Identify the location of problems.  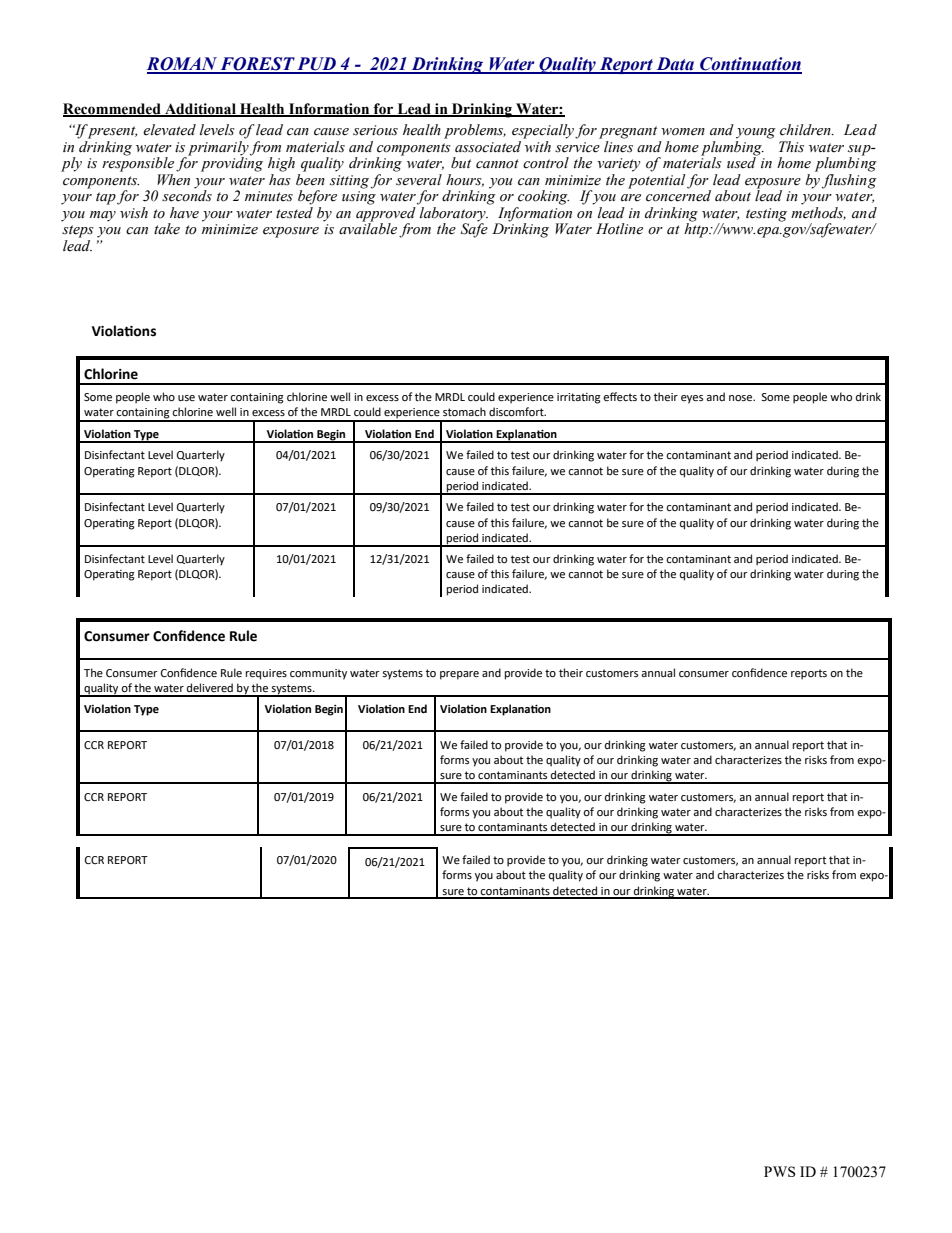
(475, 131).
